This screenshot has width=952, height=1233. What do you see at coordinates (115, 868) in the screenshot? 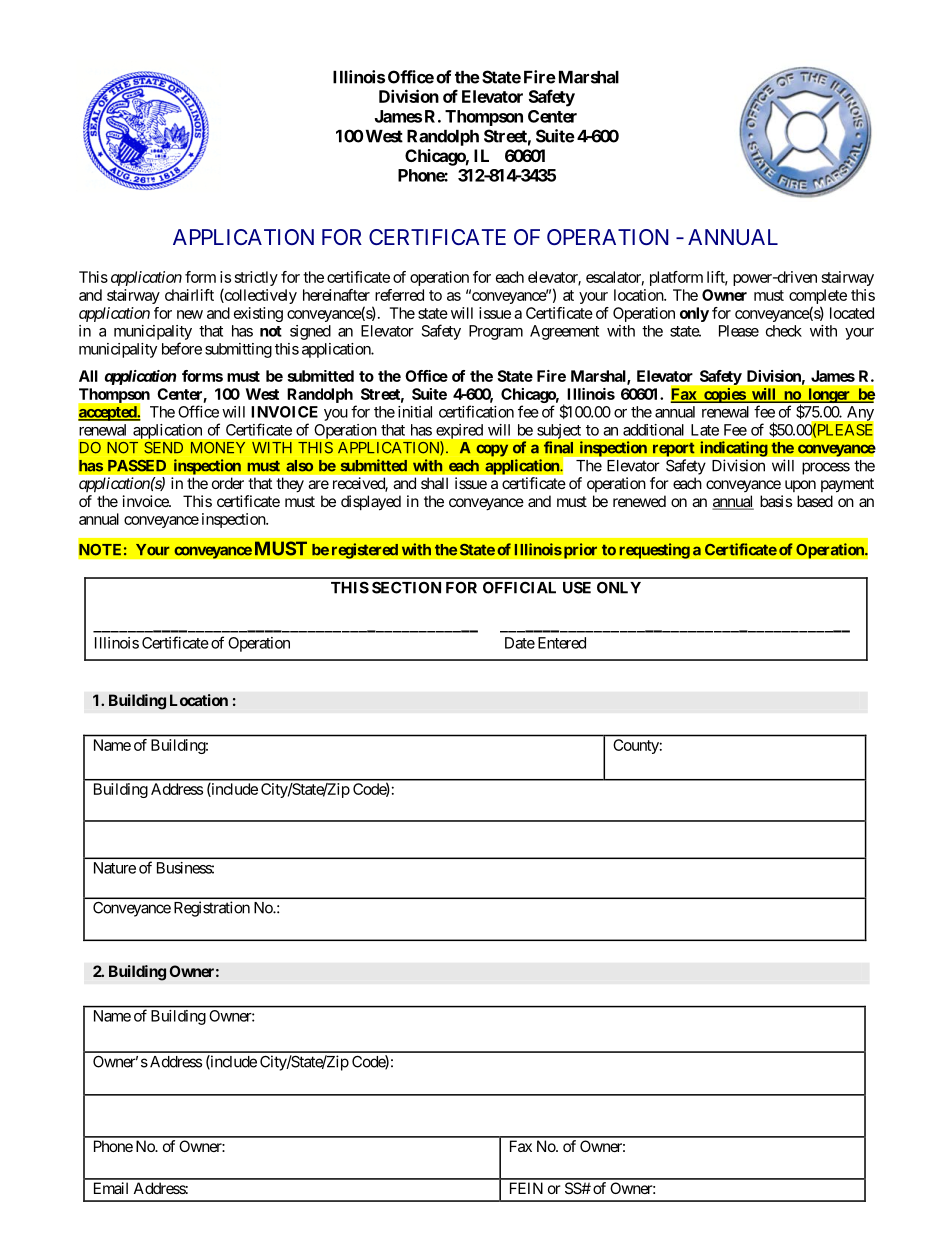
I see `Nature` at bounding box center [115, 868].
